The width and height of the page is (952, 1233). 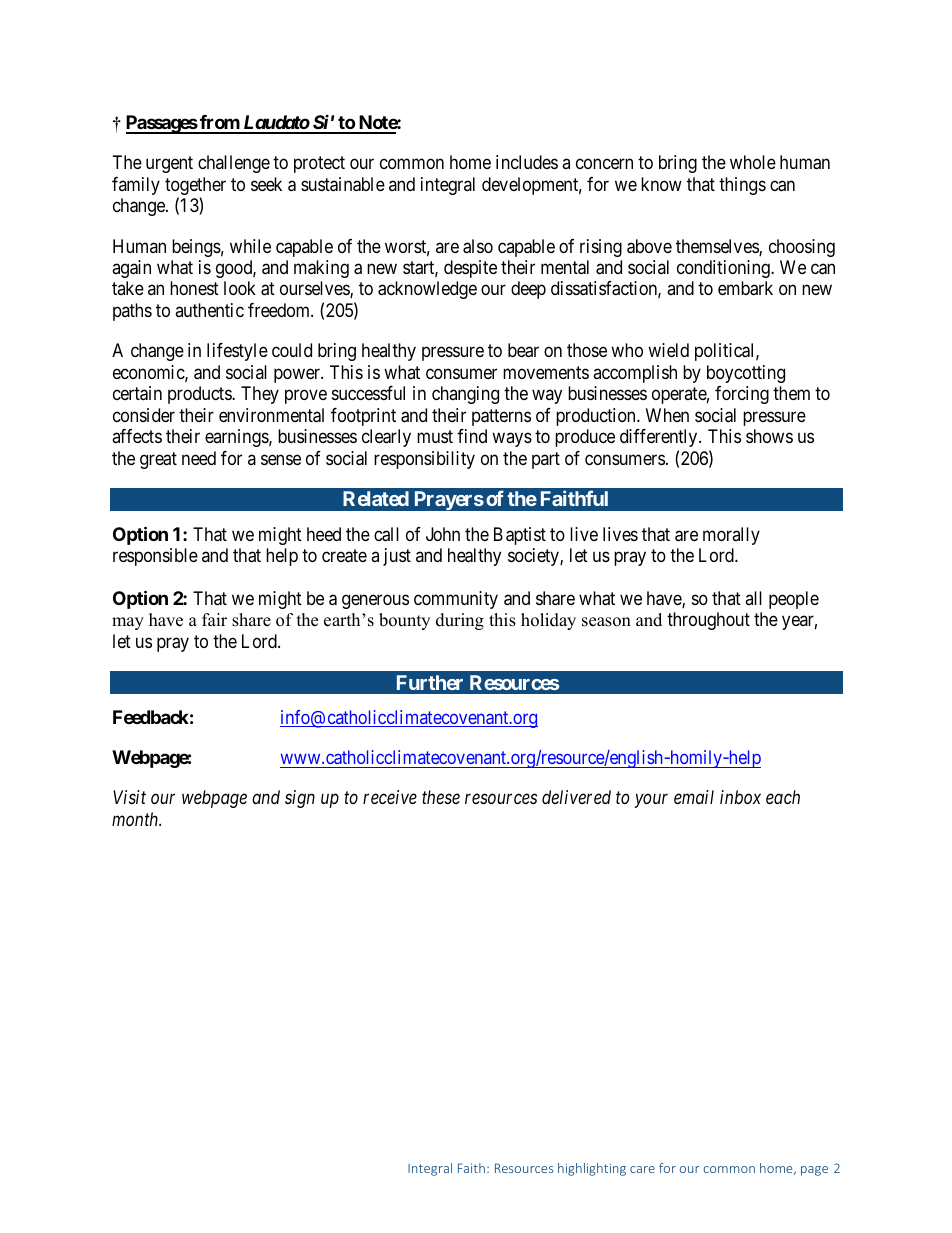 What do you see at coordinates (472, 436) in the page?
I see `find` at bounding box center [472, 436].
